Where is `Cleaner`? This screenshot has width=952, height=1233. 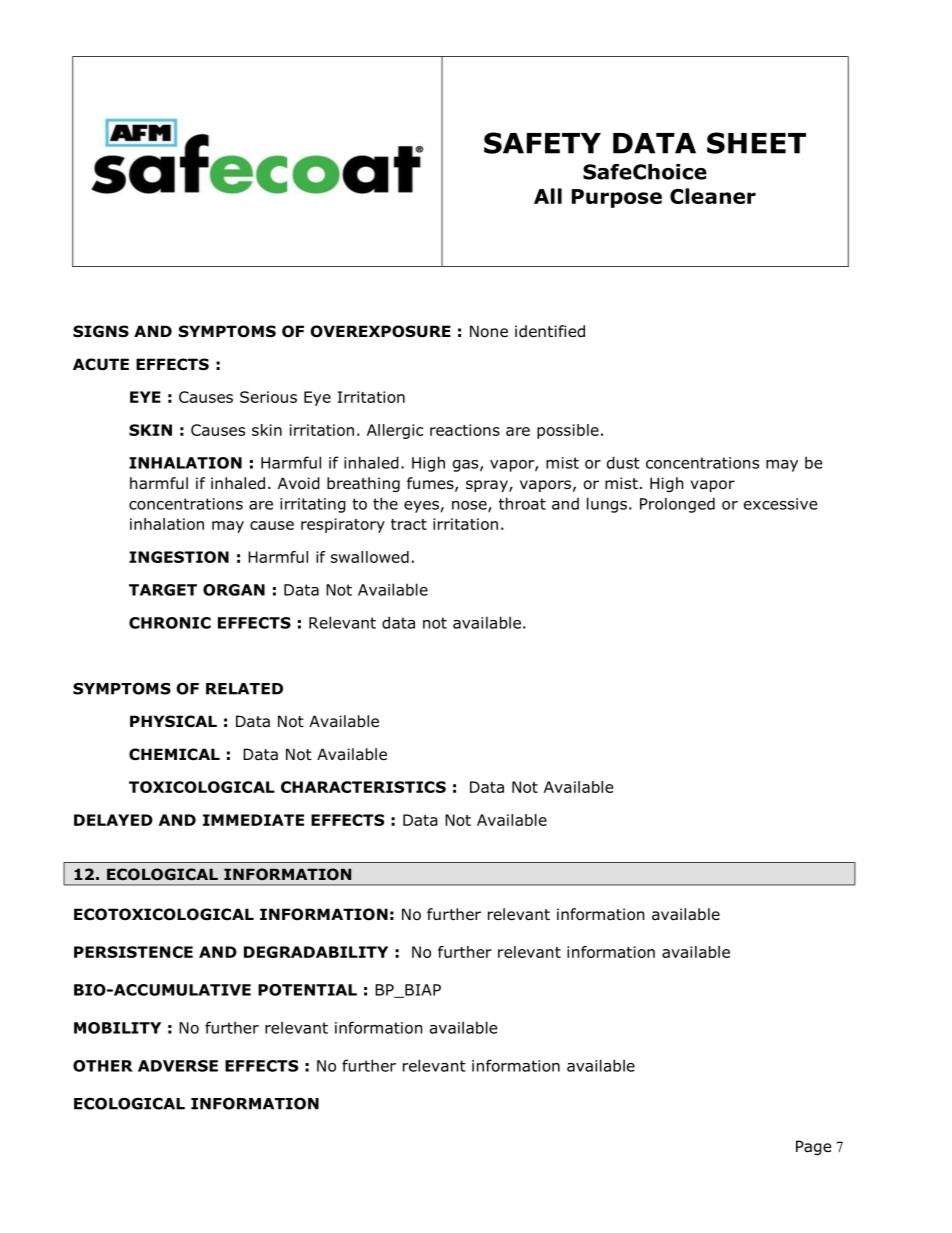 Cleaner is located at coordinates (713, 196).
